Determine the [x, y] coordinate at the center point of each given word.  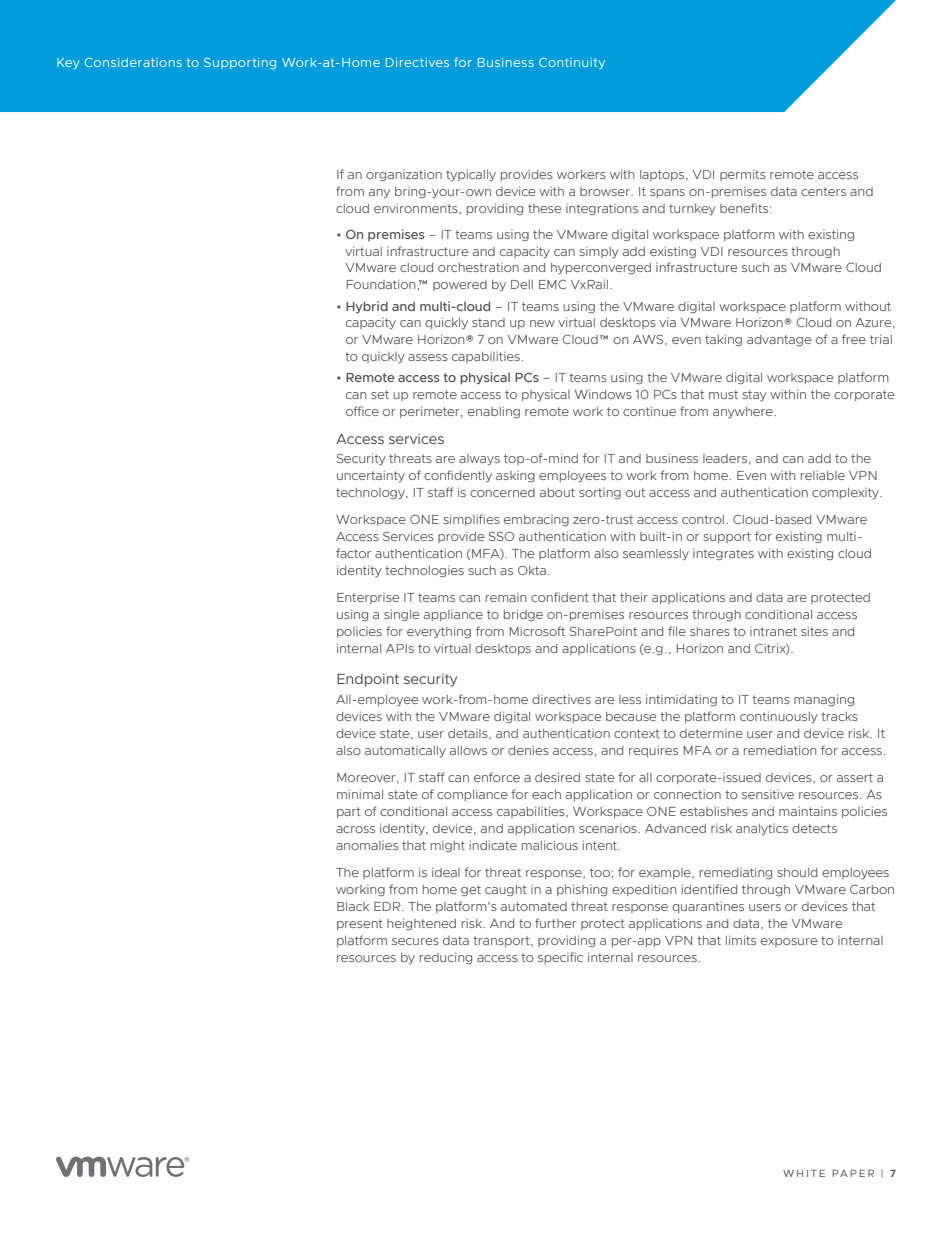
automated [534, 906]
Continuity [572, 63]
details [469, 734]
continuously [779, 717]
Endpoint [368, 680]
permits [743, 175]
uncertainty [371, 476]
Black [353, 906]
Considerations [133, 62]
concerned [502, 492]
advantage [779, 340]
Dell [522, 284]
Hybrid [367, 307]
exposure [789, 942]
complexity [846, 493]
